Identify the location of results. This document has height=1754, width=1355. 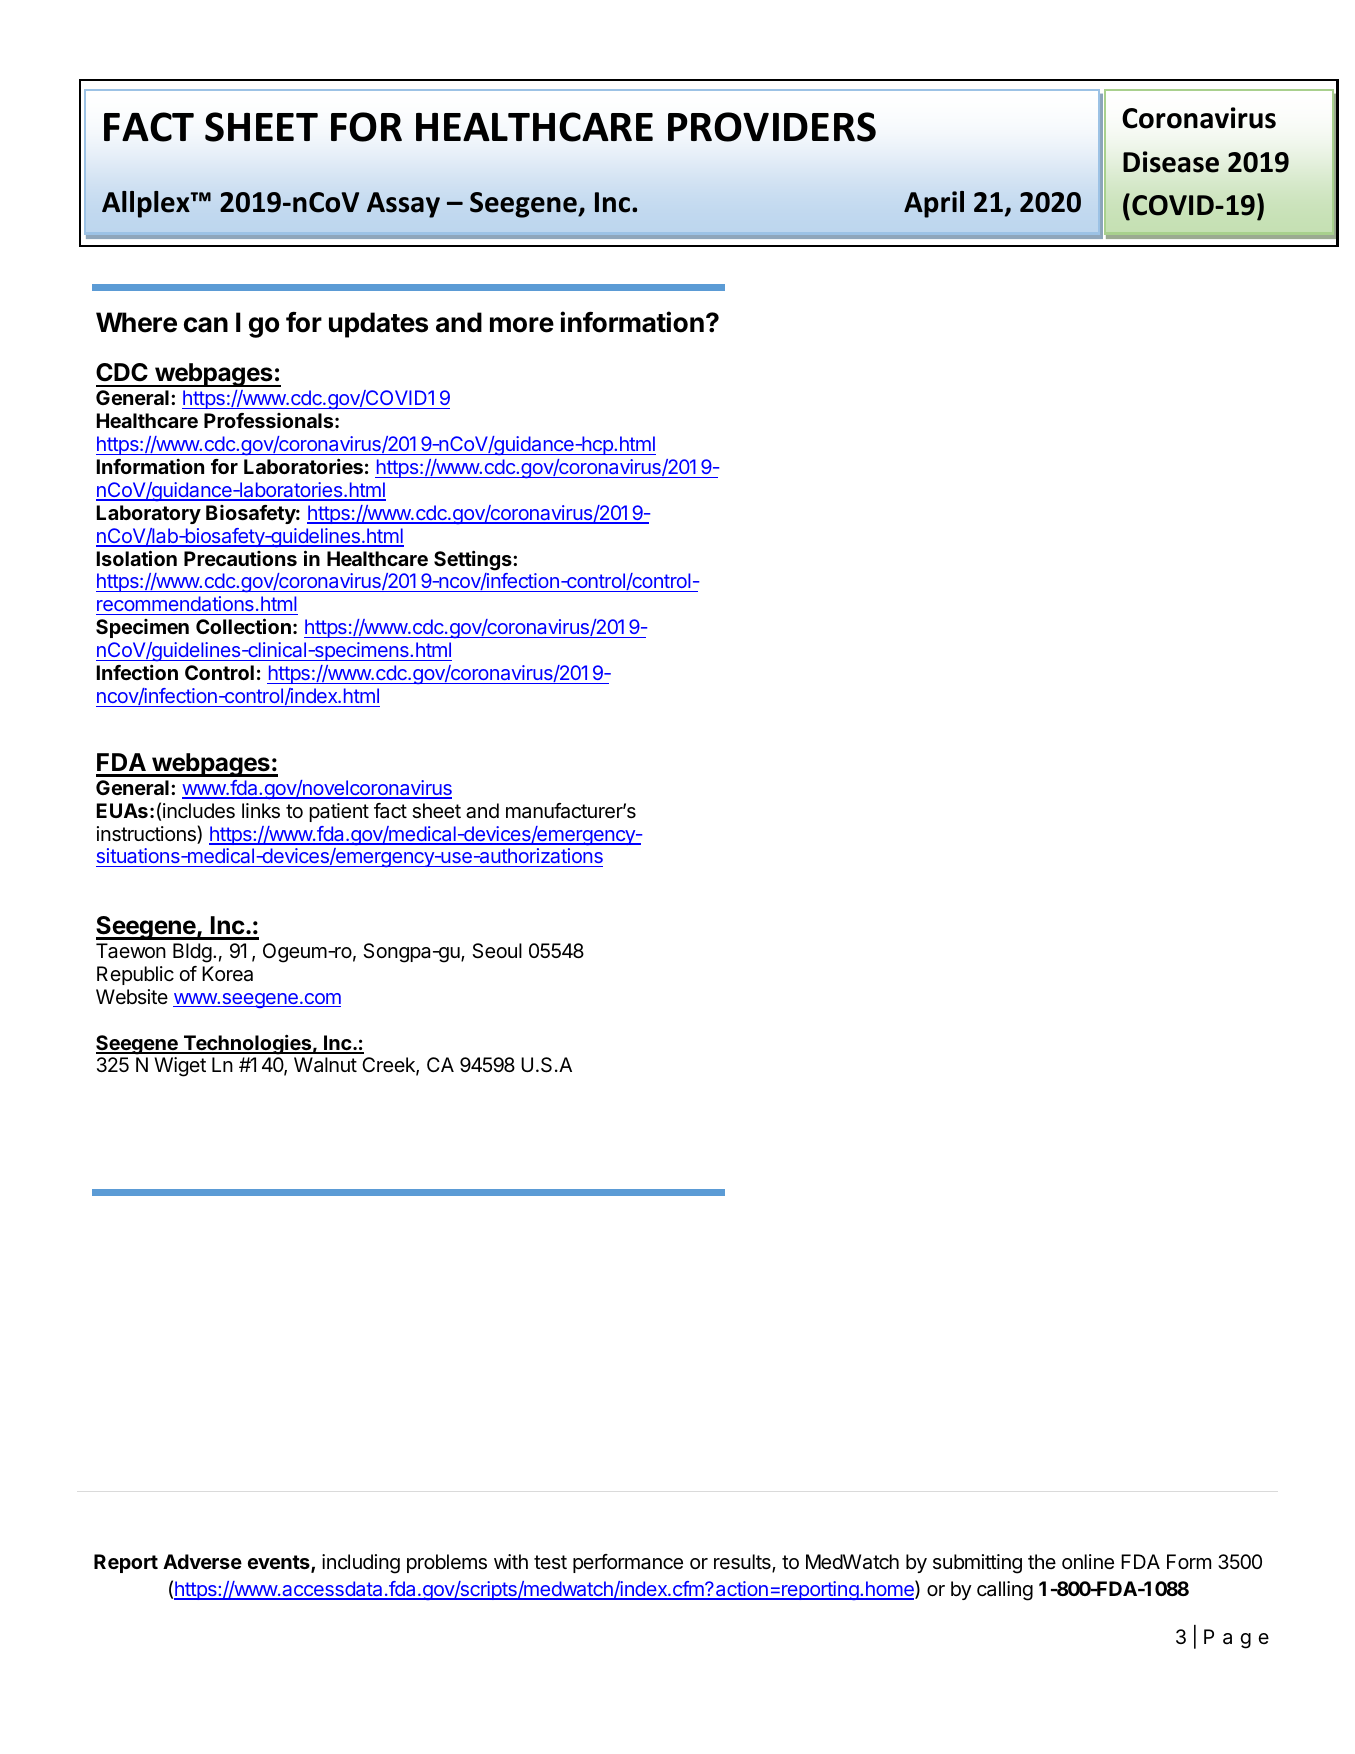
(743, 1563).
